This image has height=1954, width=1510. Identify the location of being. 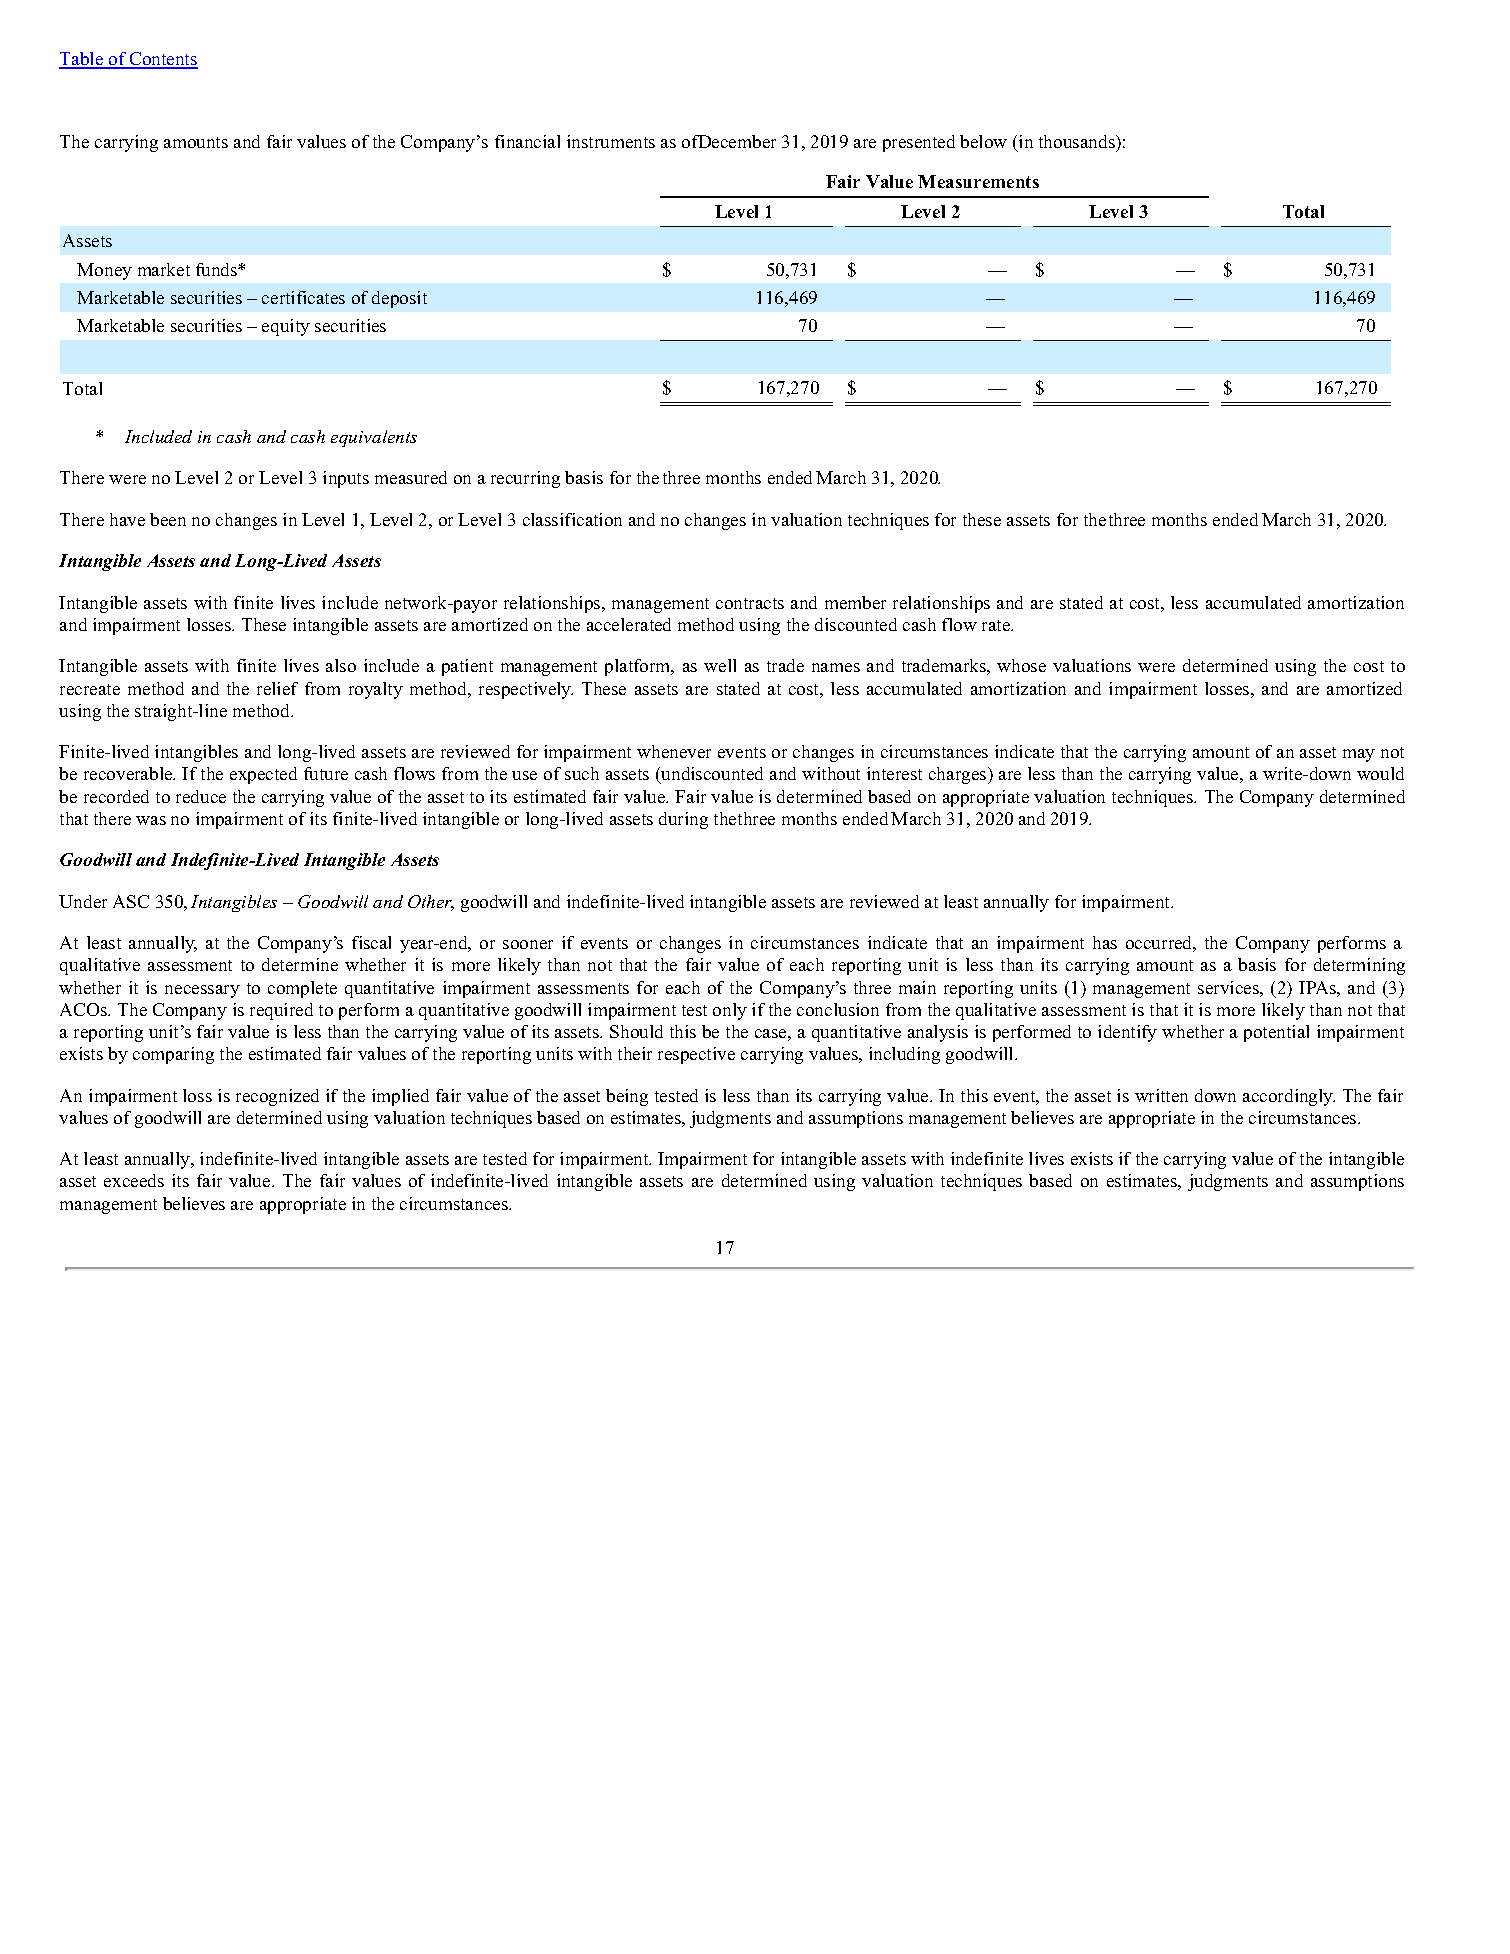
(627, 1097).
